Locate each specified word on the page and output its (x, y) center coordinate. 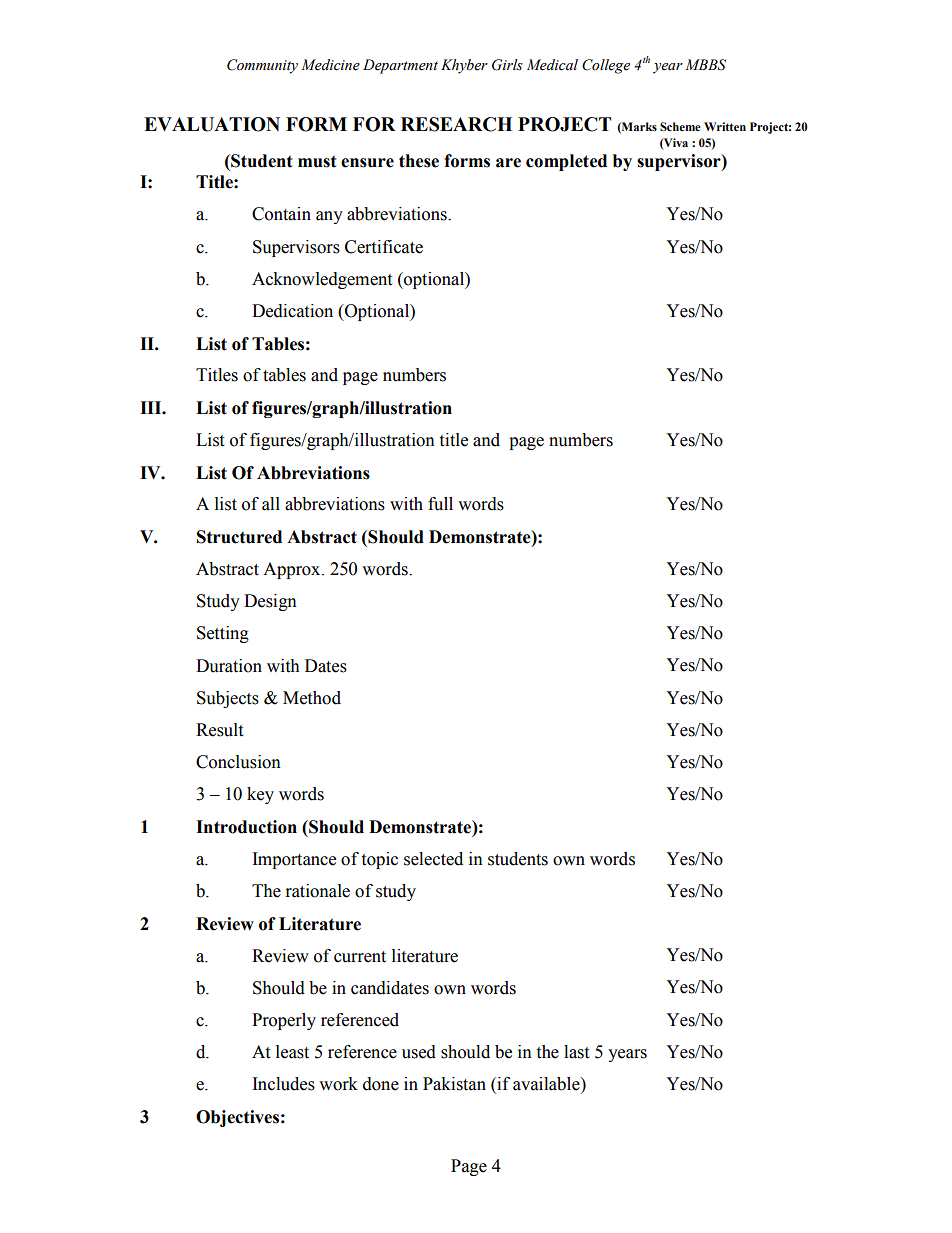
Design (270, 602)
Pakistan (454, 1084)
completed (566, 162)
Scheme (680, 127)
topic (379, 860)
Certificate (384, 247)
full (440, 504)
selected (433, 859)
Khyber (464, 66)
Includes (284, 1084)
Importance (294, 860)
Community (262, 66)
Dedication (292, 311)
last (576, 1052)
